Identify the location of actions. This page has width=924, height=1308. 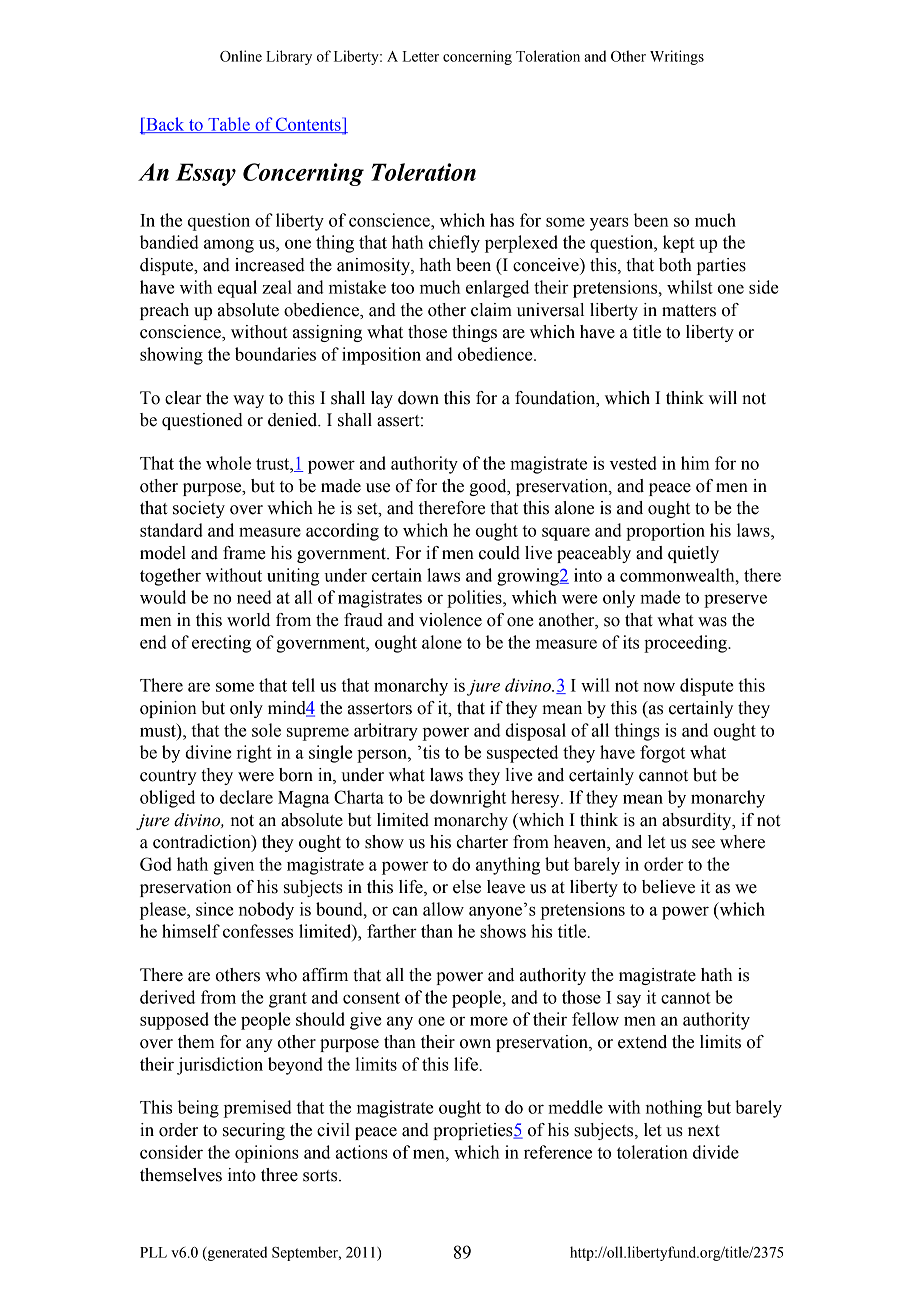
(362, 1152).
